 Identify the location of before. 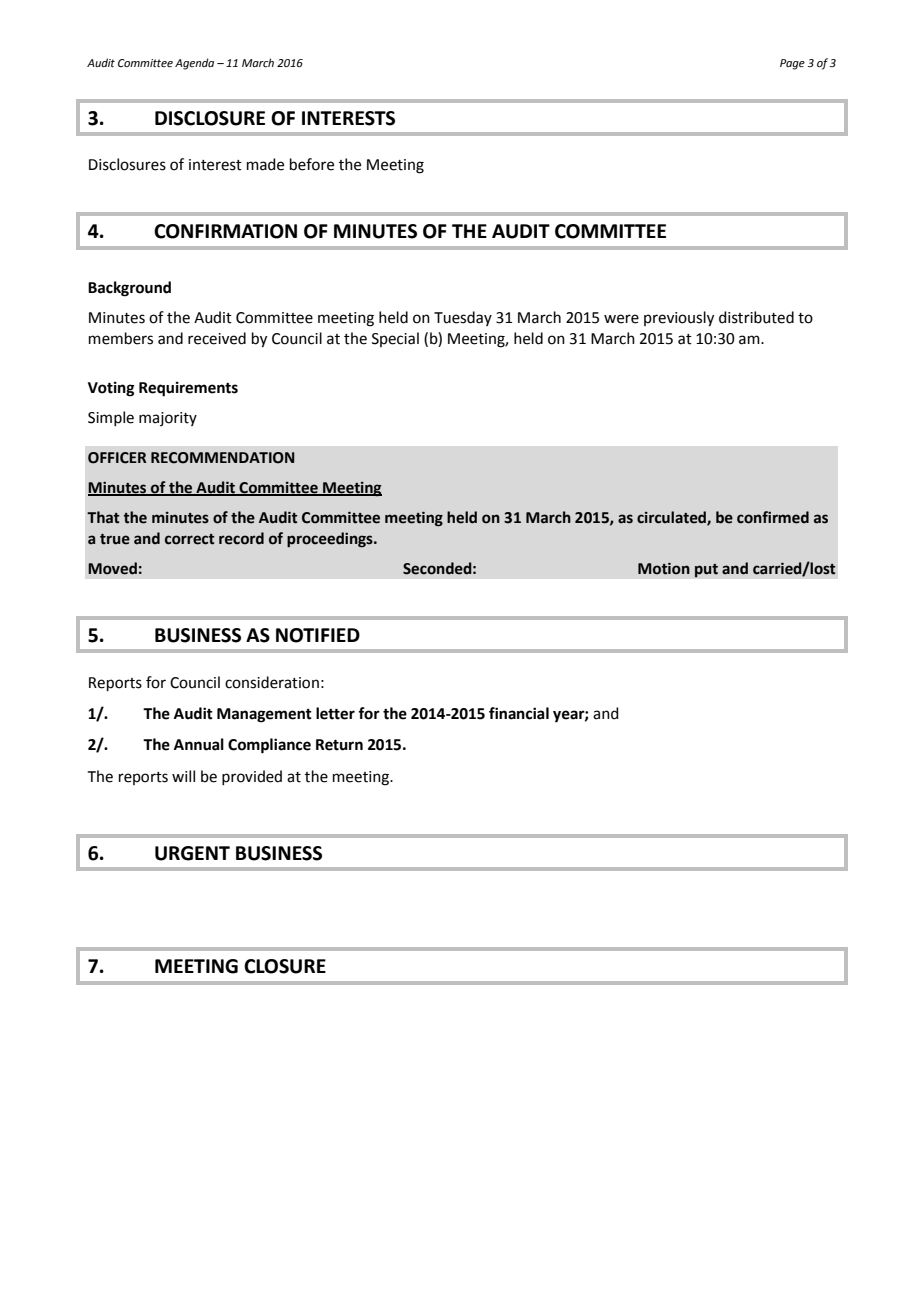
(312, 164).
